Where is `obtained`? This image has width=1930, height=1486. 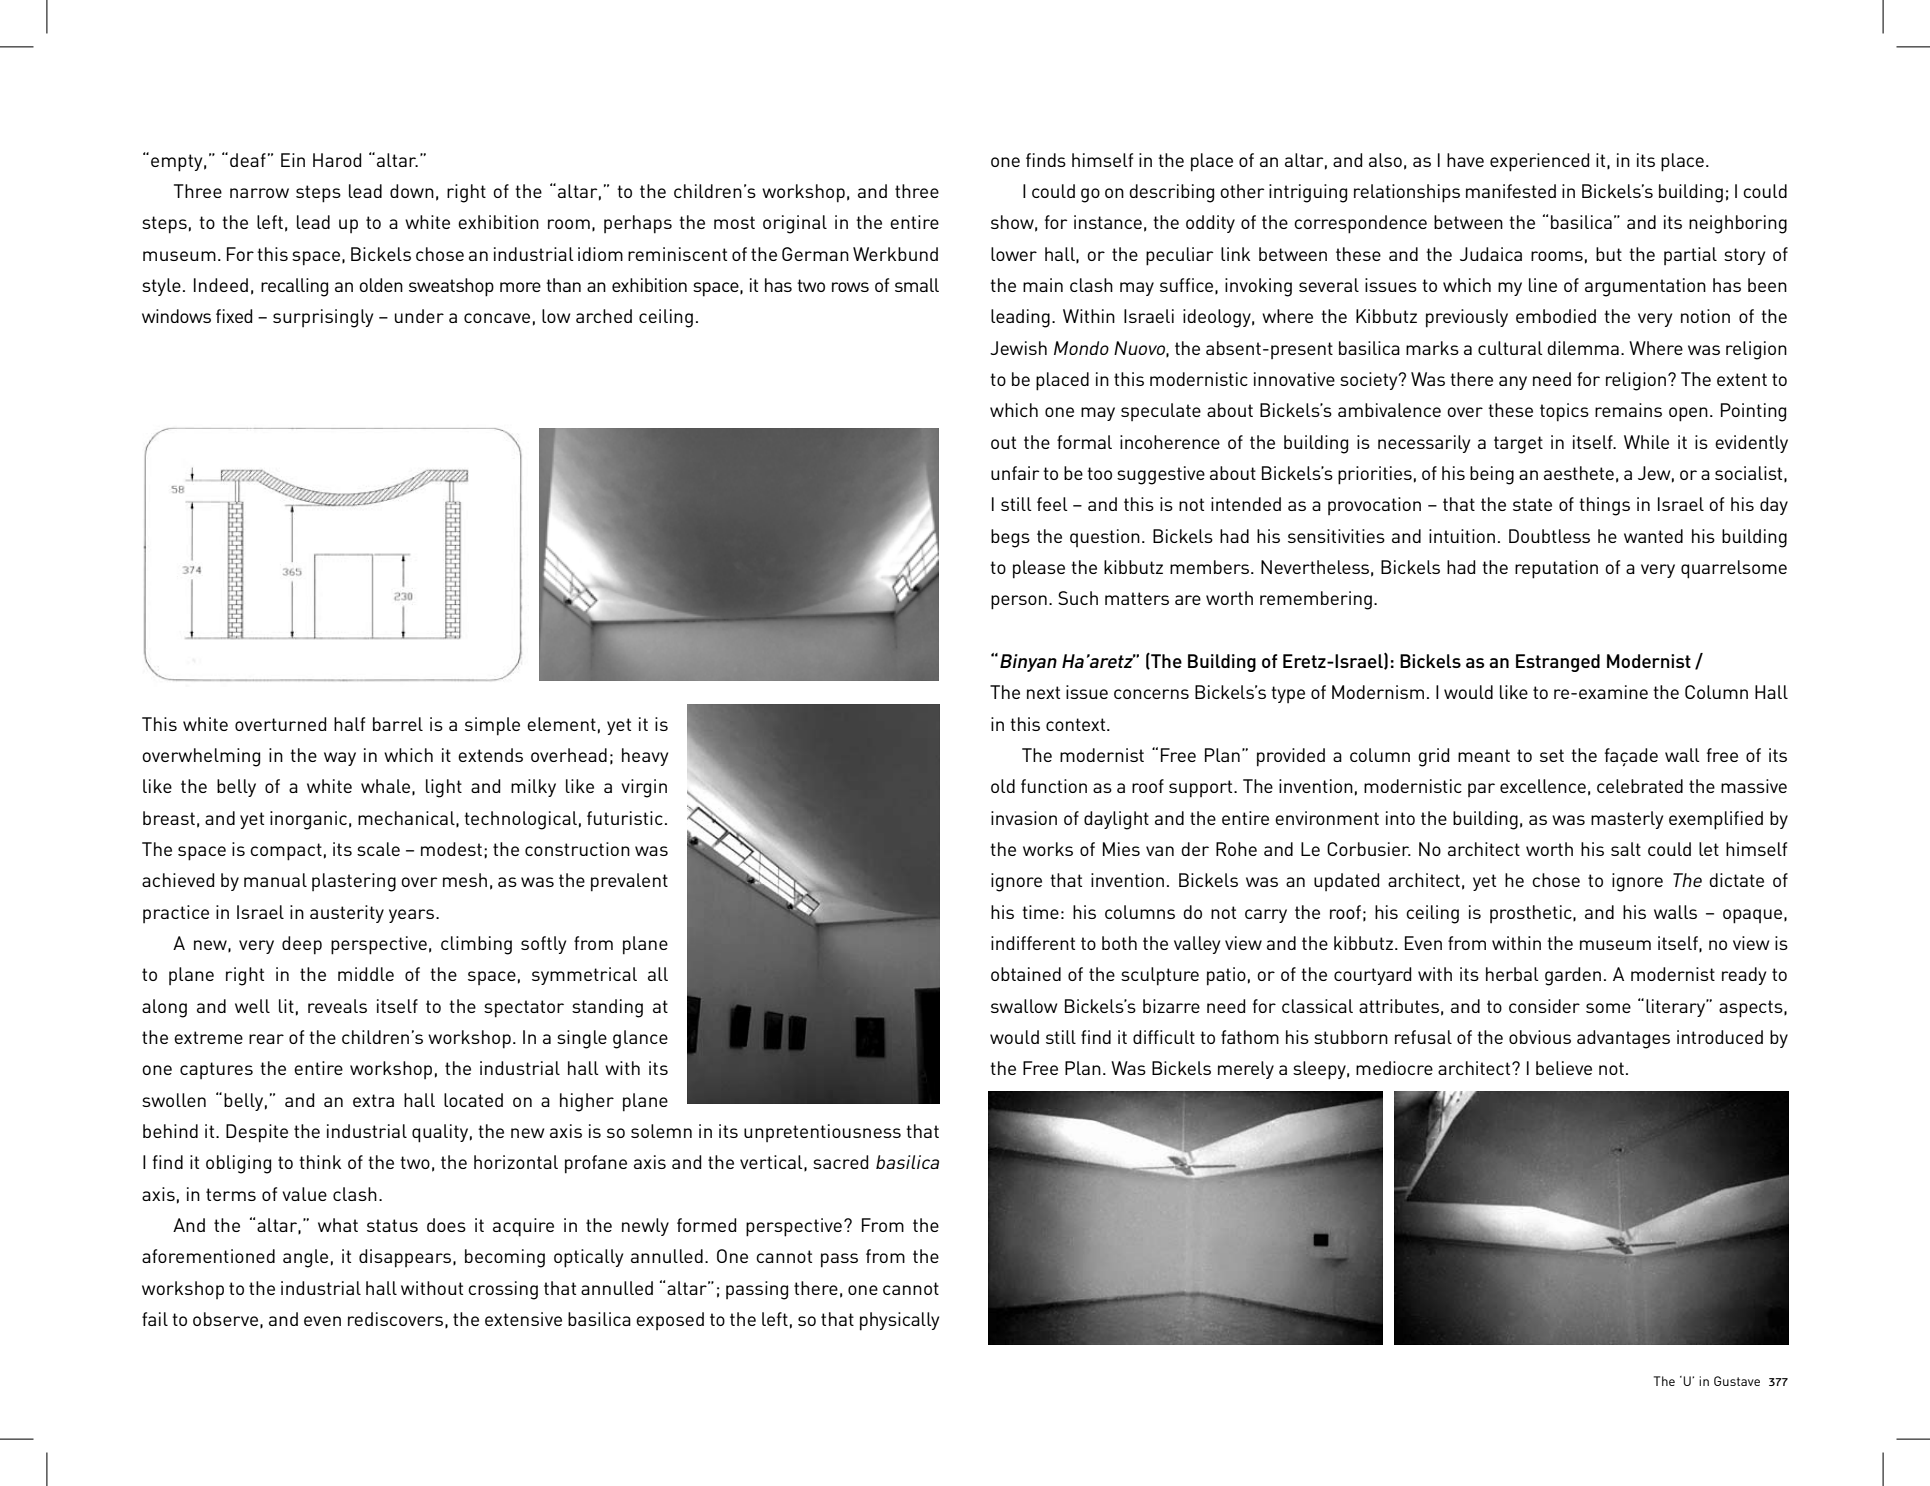 obtained is located at coordinates (1026, 974).
